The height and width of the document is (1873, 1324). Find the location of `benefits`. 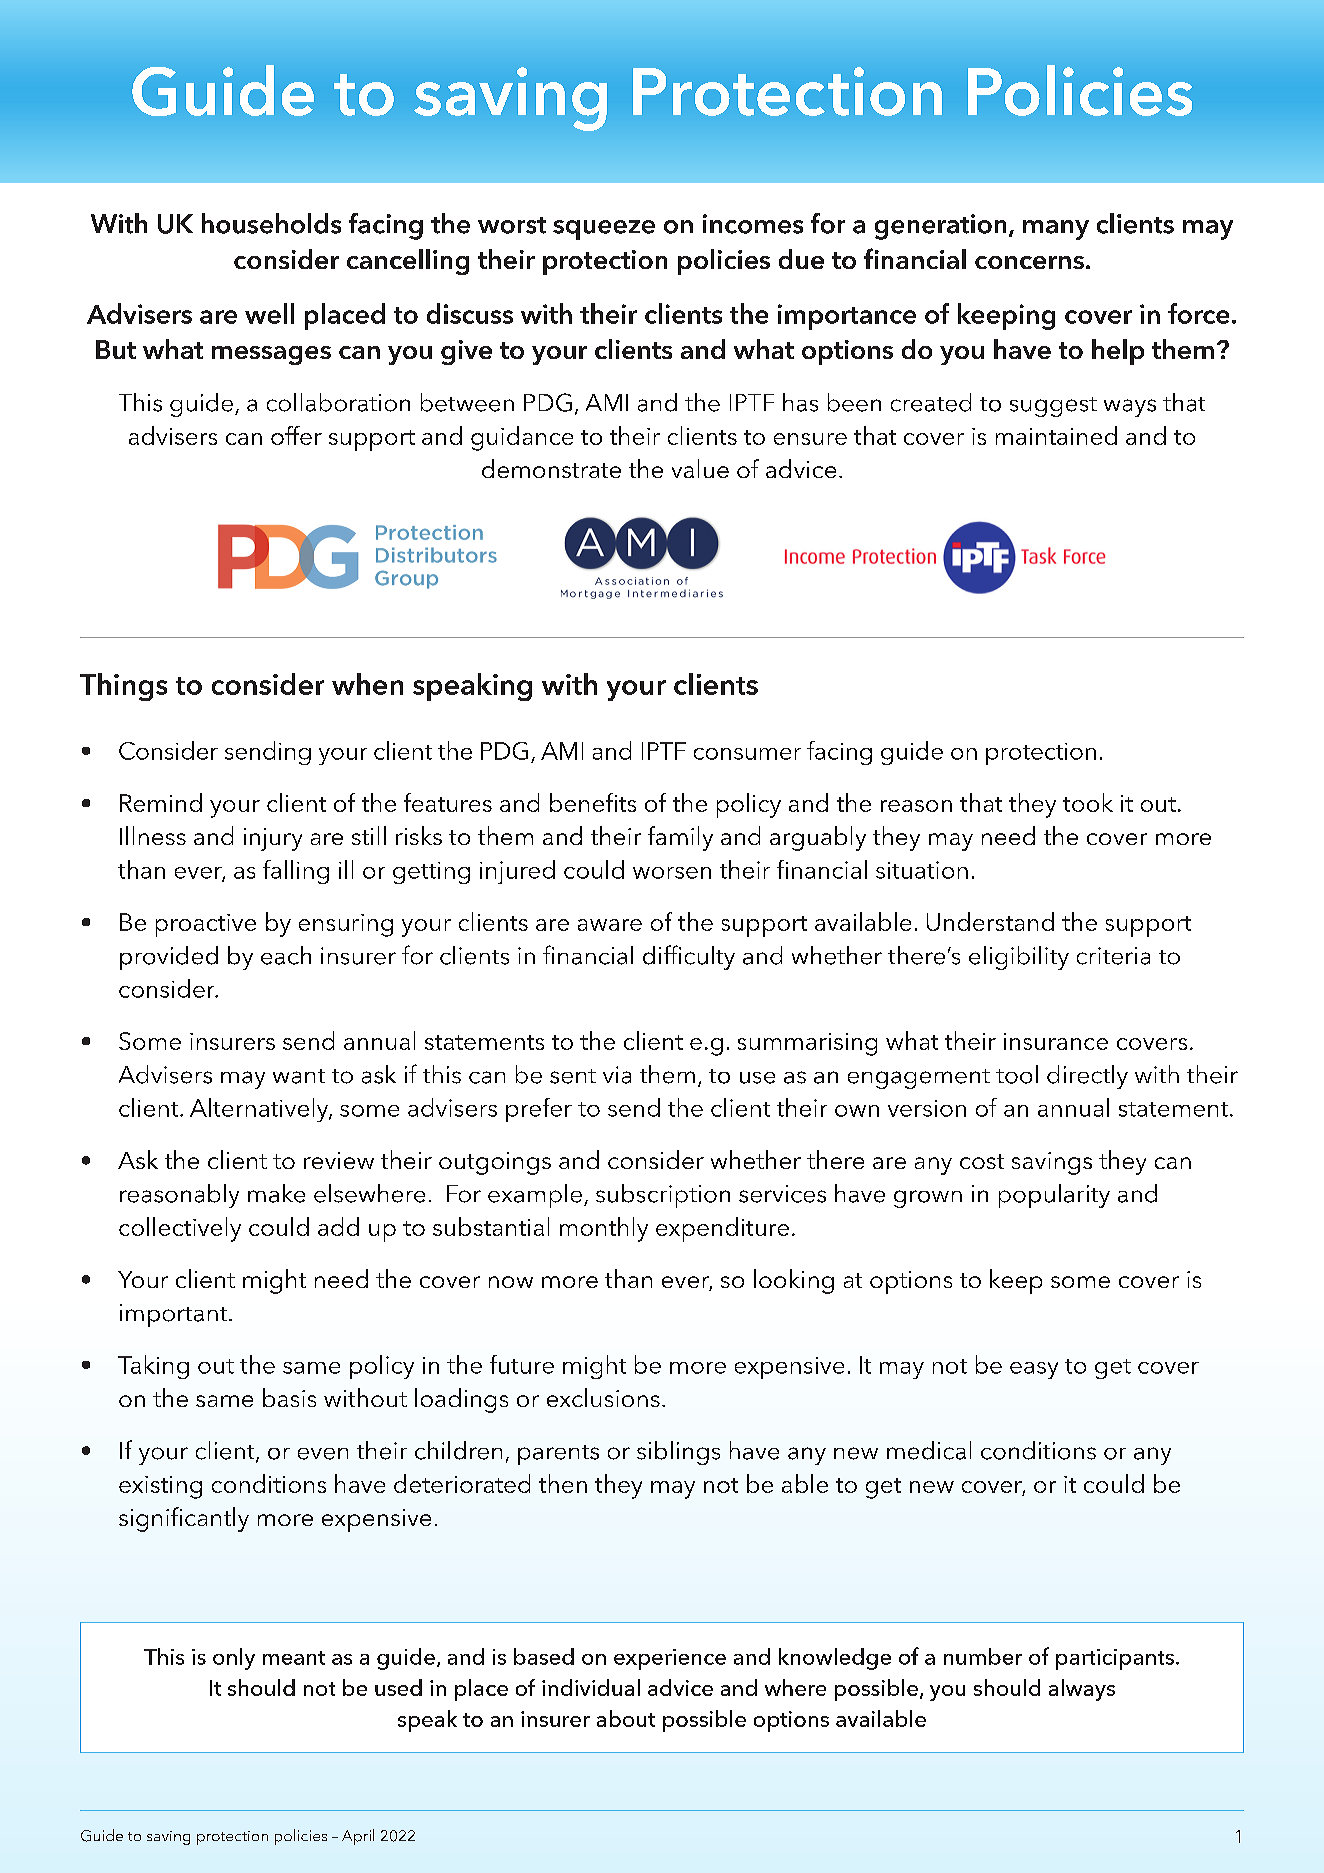

benefits is located at coordinates (593, 802).
